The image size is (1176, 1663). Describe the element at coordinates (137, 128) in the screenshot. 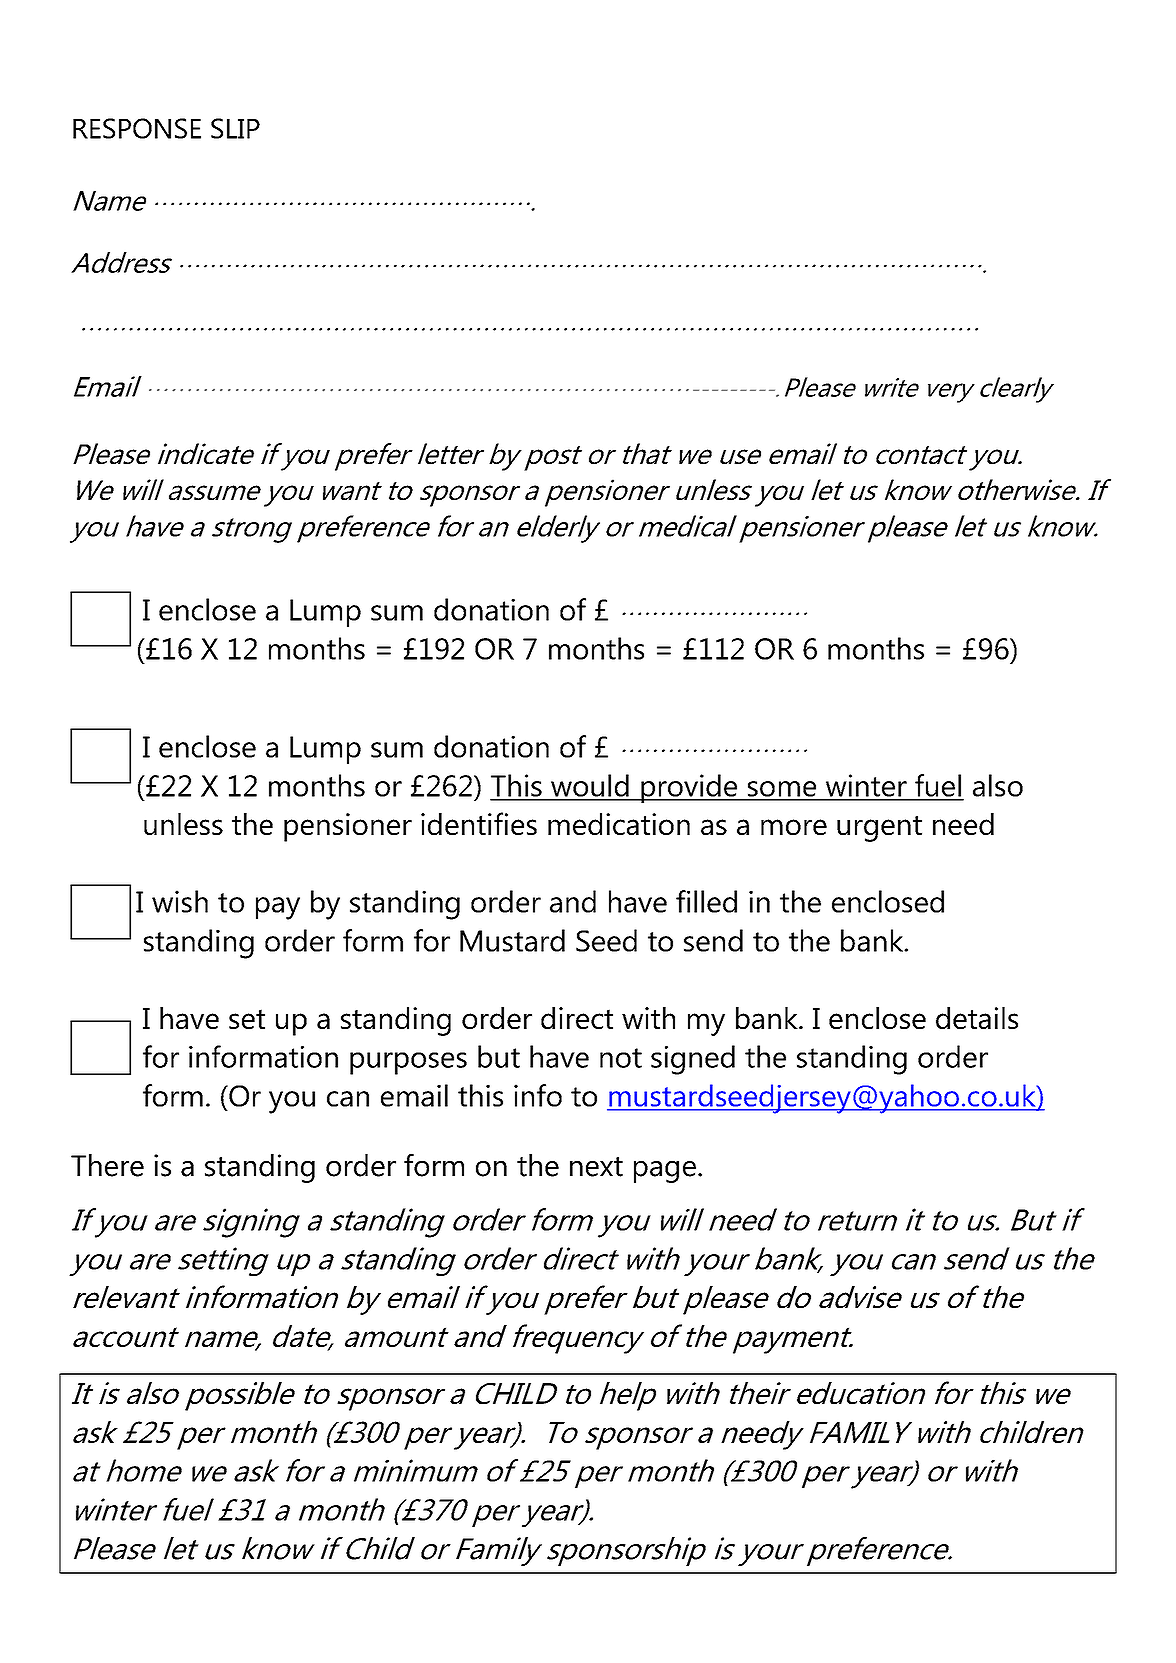

I see `RESPONSE` at that location.
